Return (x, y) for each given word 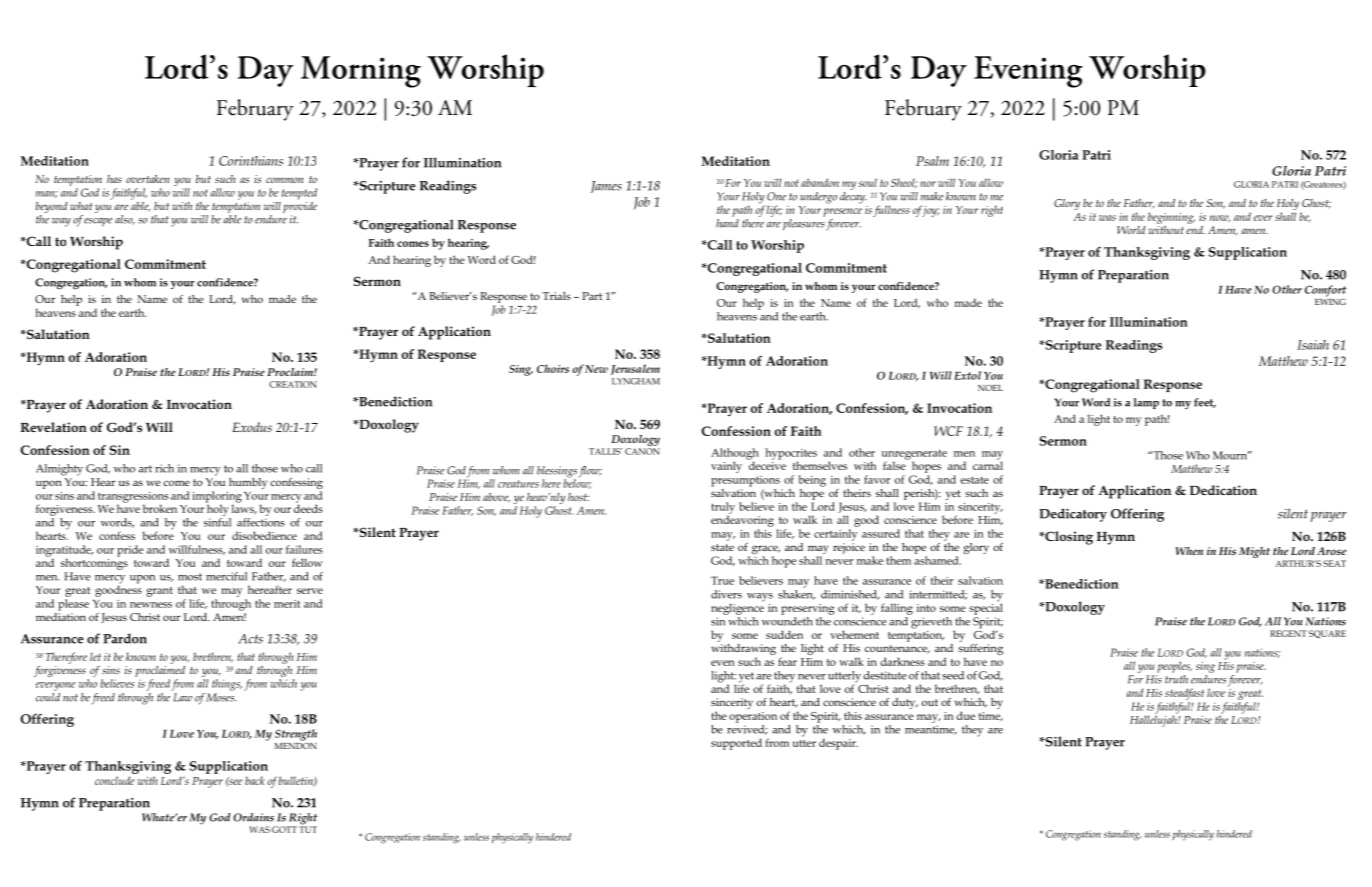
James (606, 187)
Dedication (1223, 490)
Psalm (932, 161)
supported (736, 744)
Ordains (253, 817)
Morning (361, 72)
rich (164, 468)
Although (735, 455)
